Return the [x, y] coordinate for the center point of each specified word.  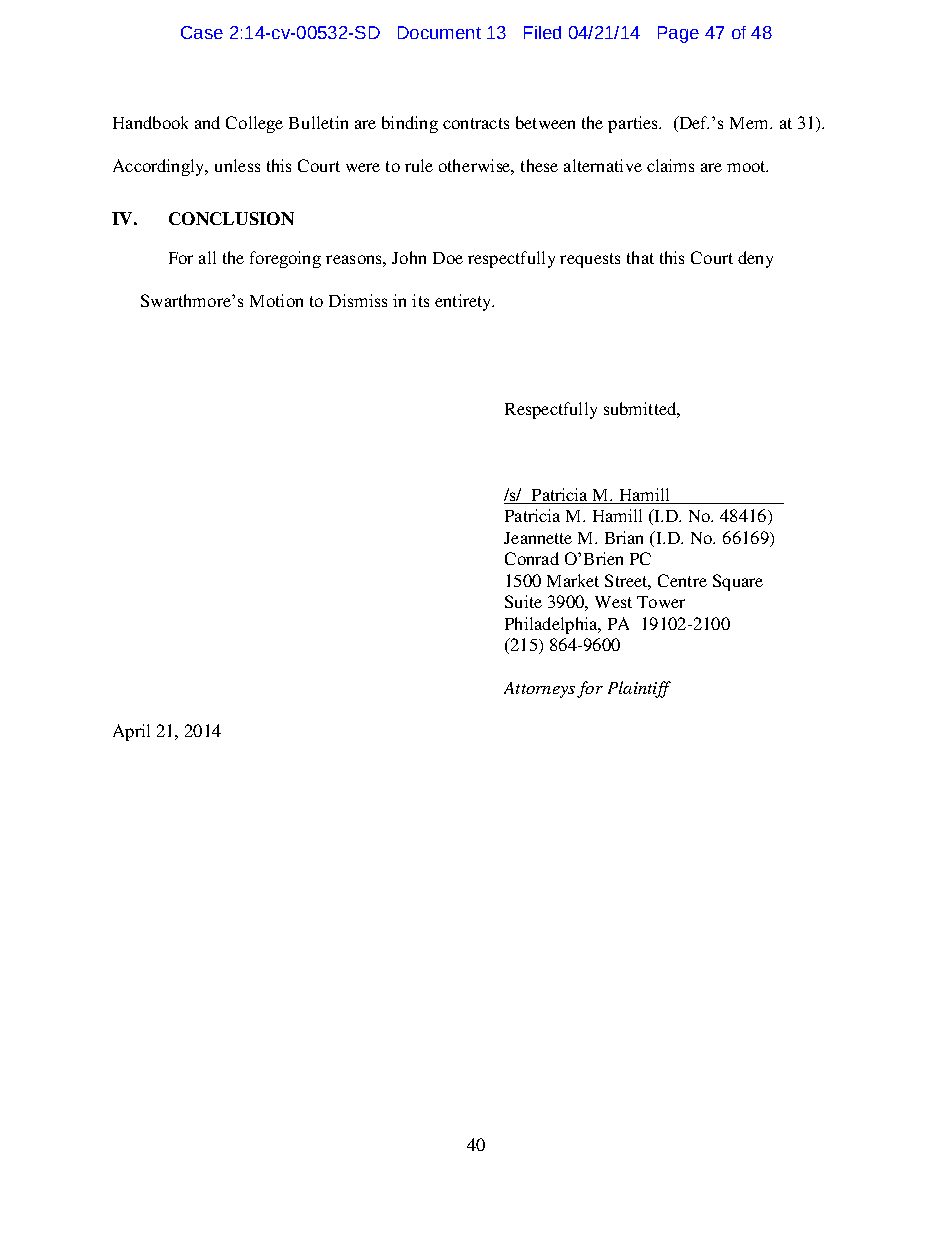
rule [419, 165]
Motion [276, 300]
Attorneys [539, 690]
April [131, 732]
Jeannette [538, 538]
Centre [682, 580]
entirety [464, 302]
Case [202, 32]
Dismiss [358, 300]
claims [670, 165]
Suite [523, 601]
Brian [624, 537]
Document [439, 32]
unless [237, 165]
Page [678, 34]
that [640, 257]
